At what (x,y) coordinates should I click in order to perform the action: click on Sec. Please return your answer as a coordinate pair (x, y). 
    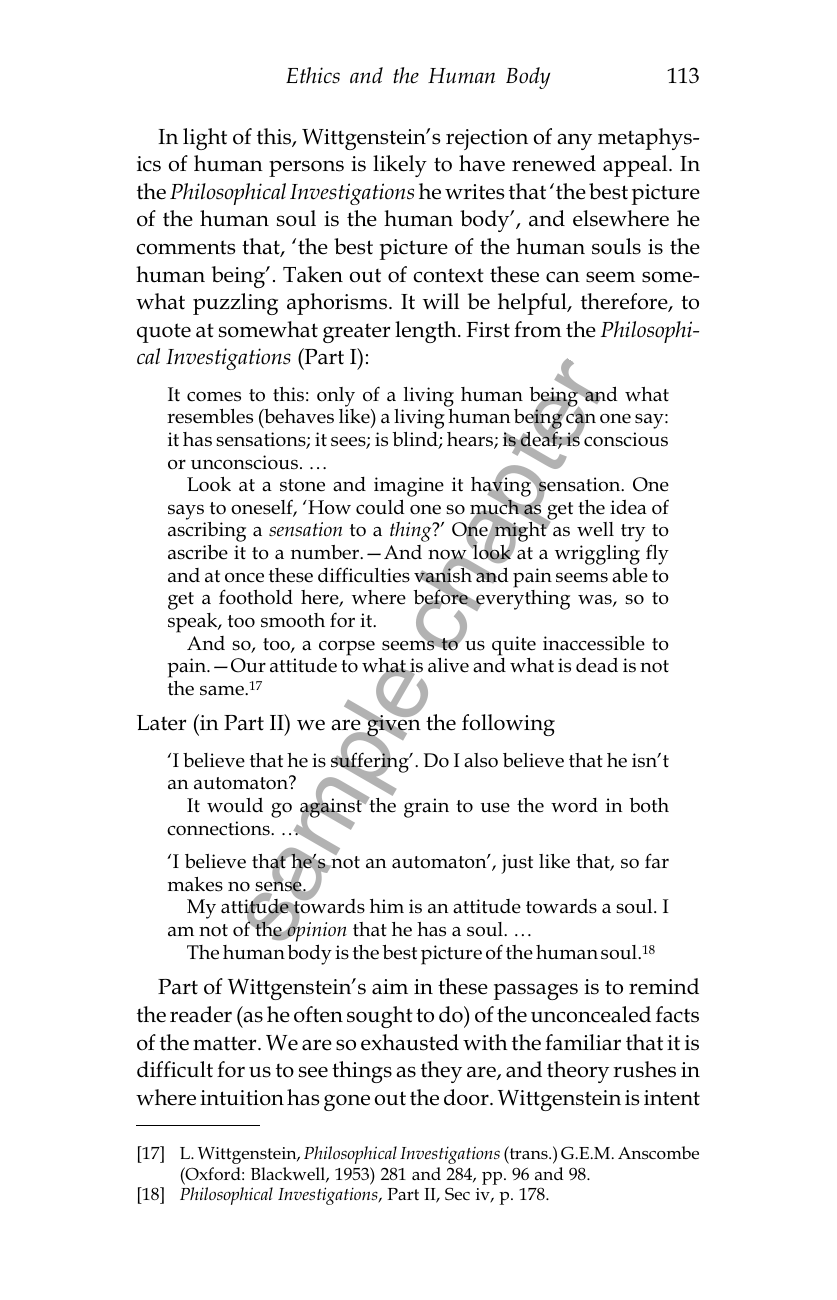
    Looking at the image, I should click on (457, 1193).
